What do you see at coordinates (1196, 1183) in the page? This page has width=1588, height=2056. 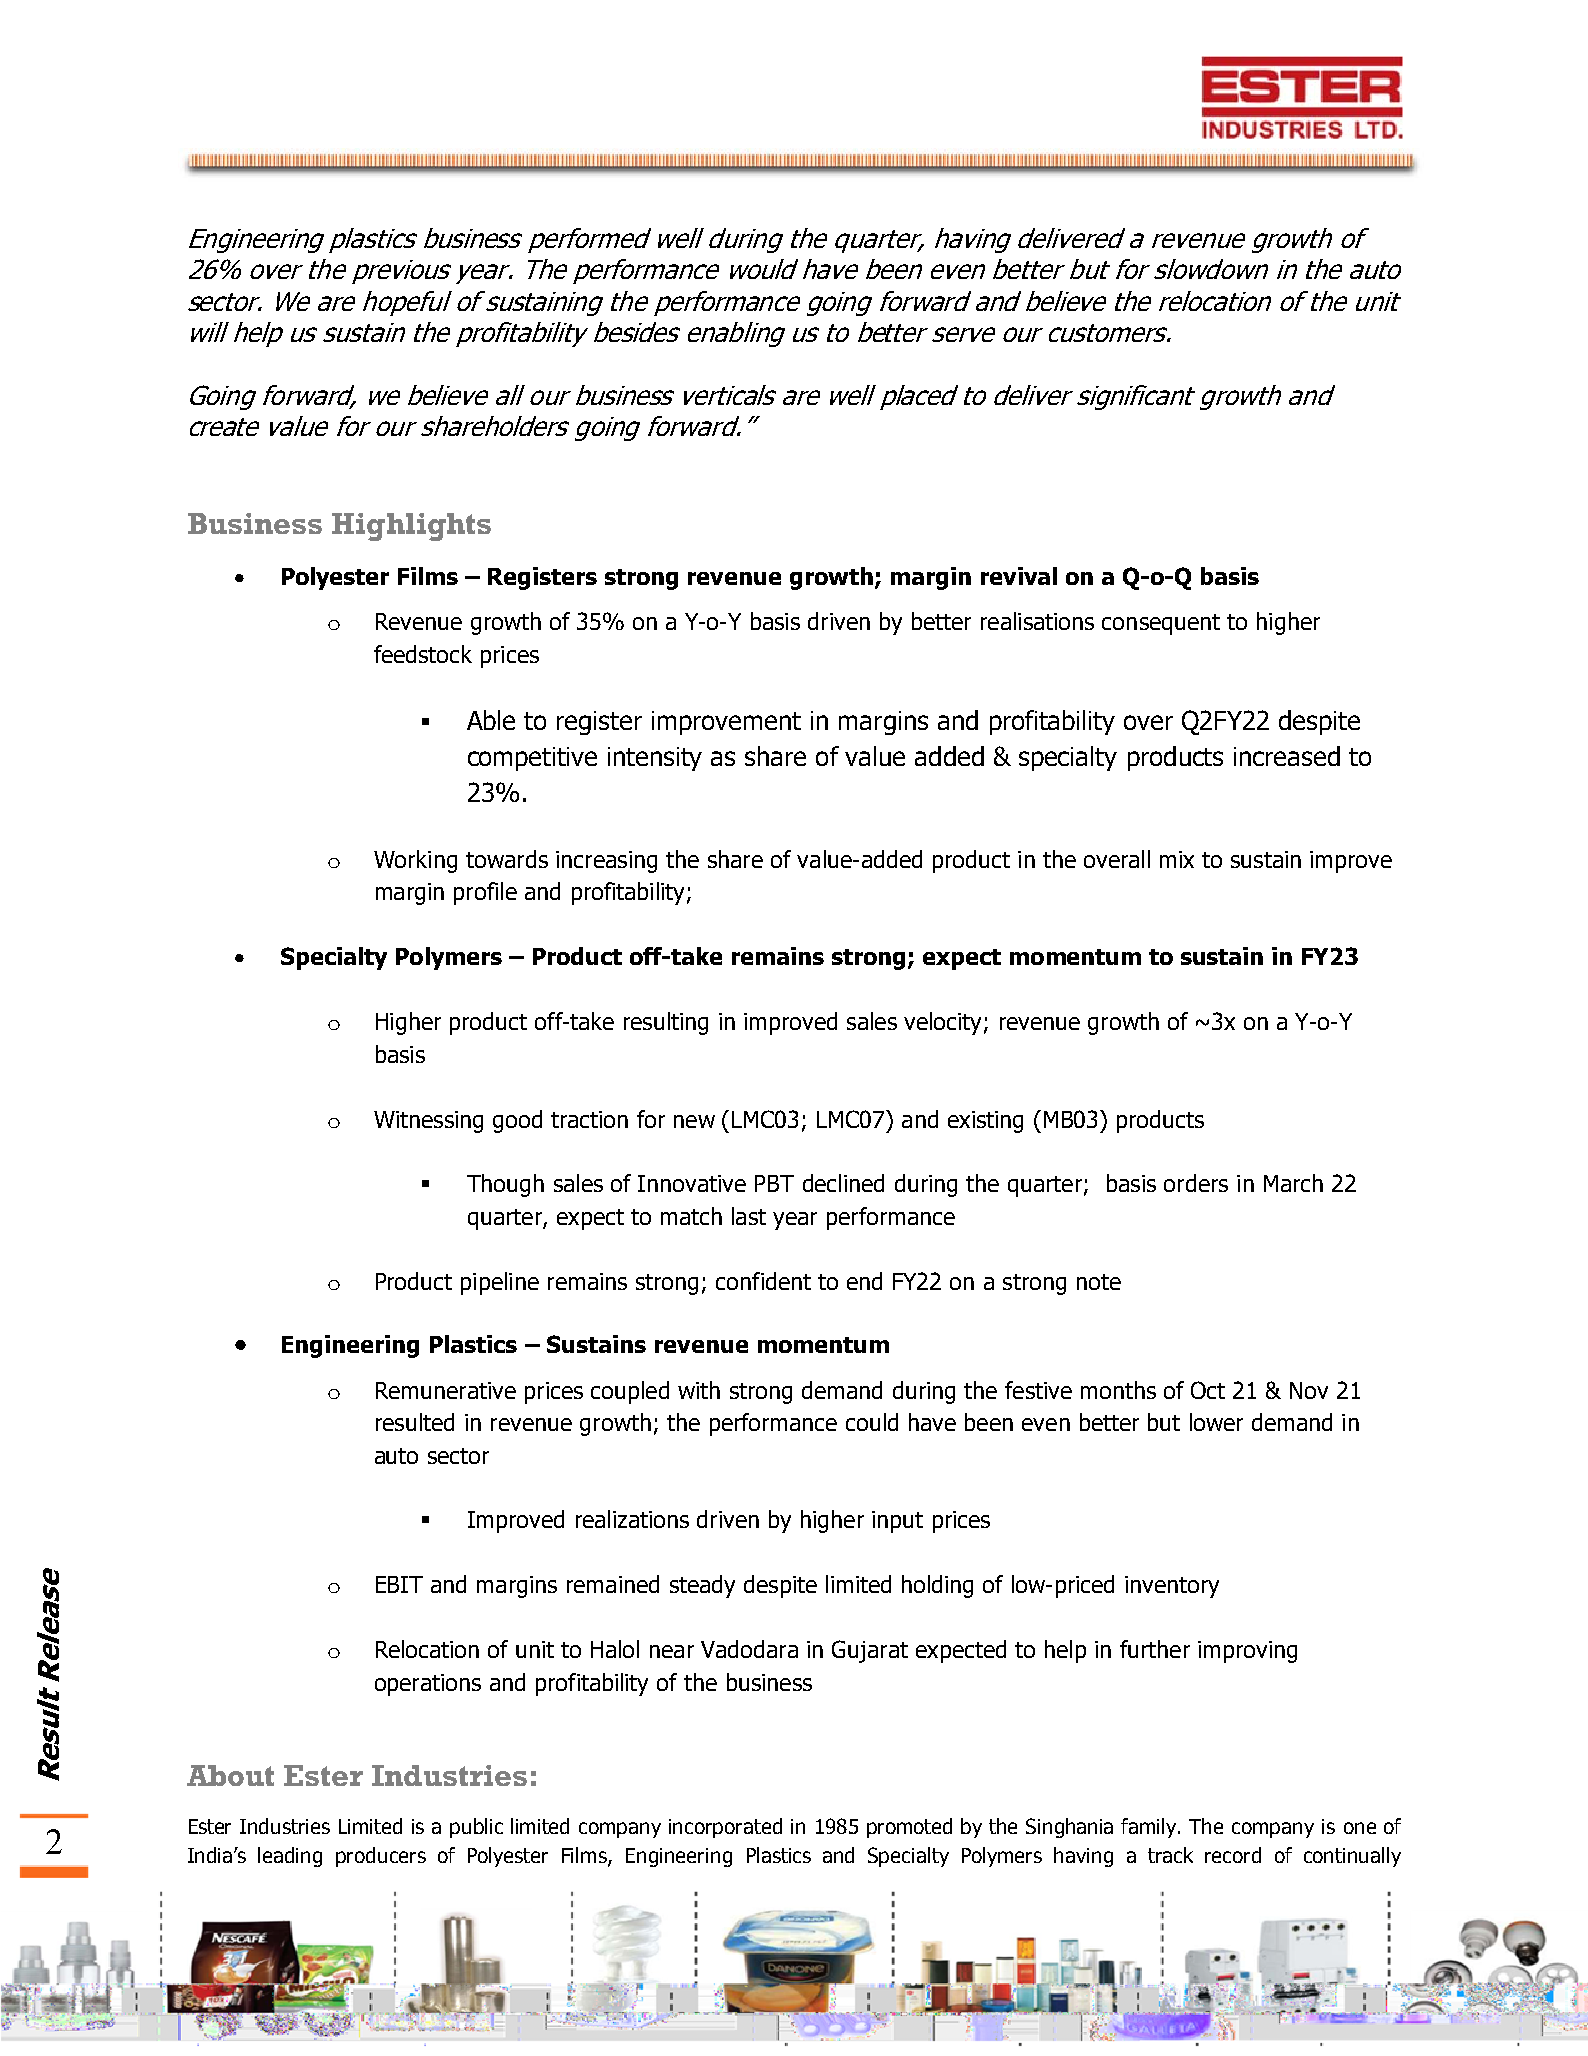 I see `orders` at bounding box center [1196, 1183].
